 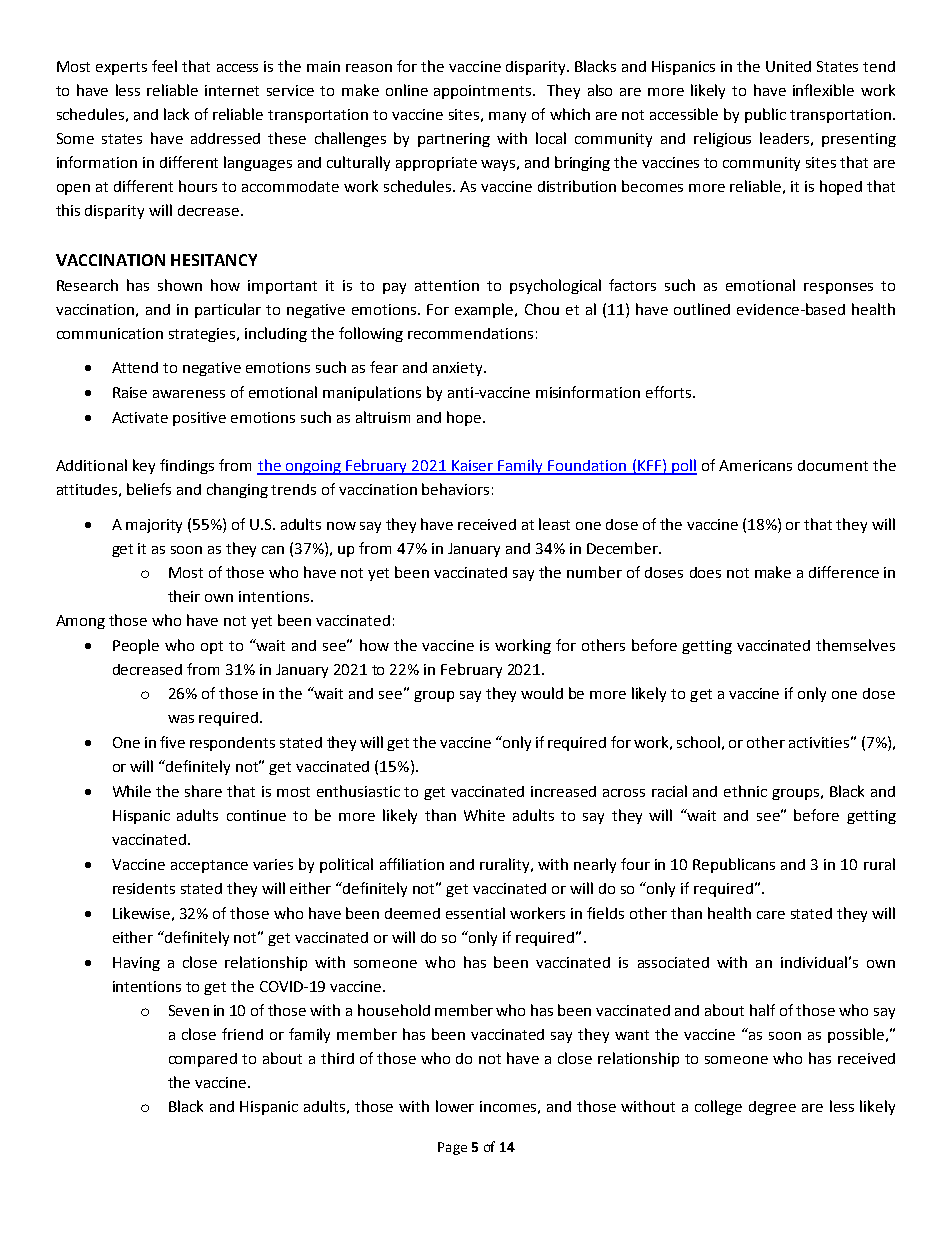 I want to click on number, so click(x=594, y=572).
